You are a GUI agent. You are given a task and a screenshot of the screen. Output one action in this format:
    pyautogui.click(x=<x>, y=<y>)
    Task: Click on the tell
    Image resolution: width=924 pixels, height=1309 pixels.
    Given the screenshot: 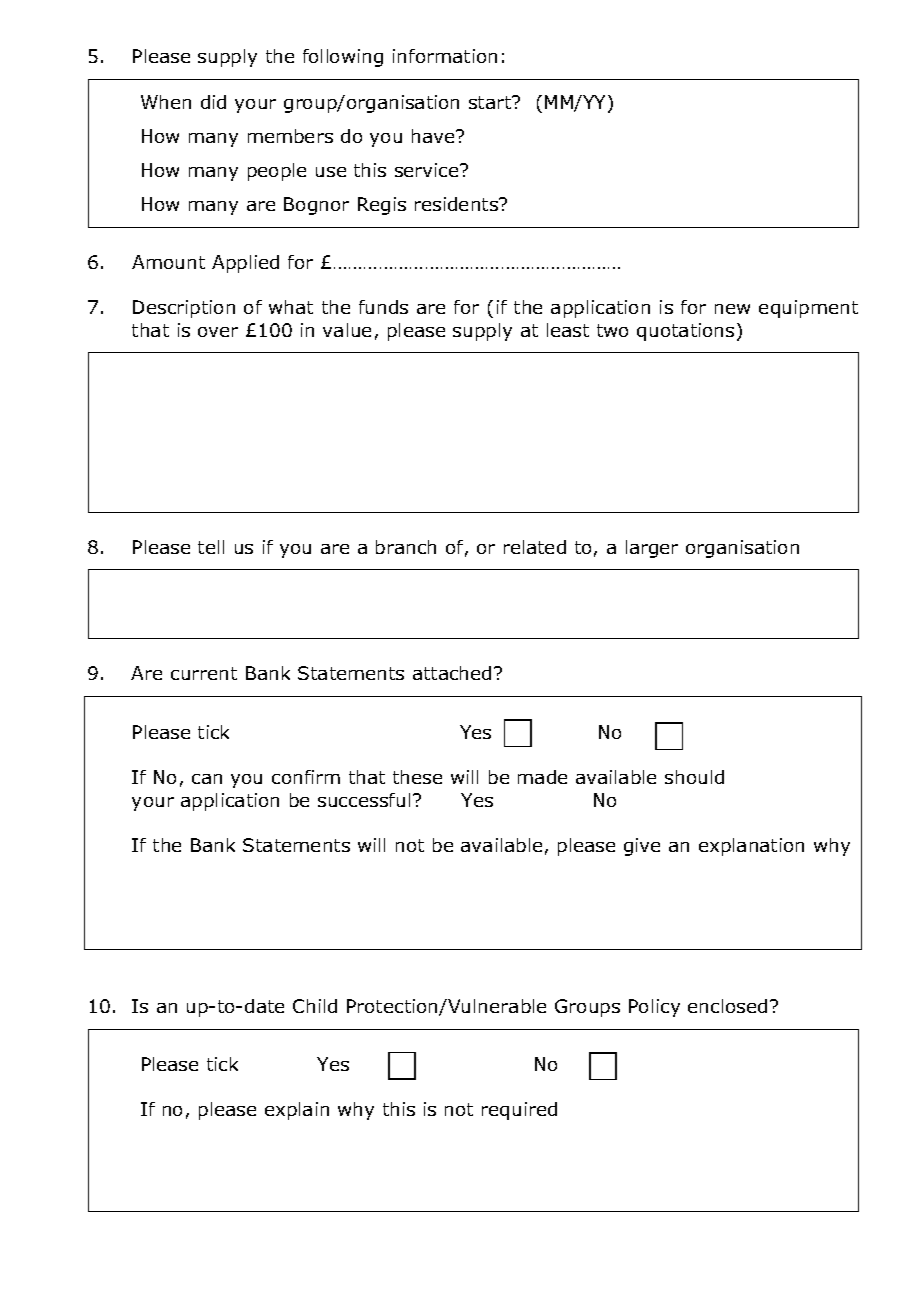 What is the action you would take?
    pyautogui.click(x=211, y=547)
